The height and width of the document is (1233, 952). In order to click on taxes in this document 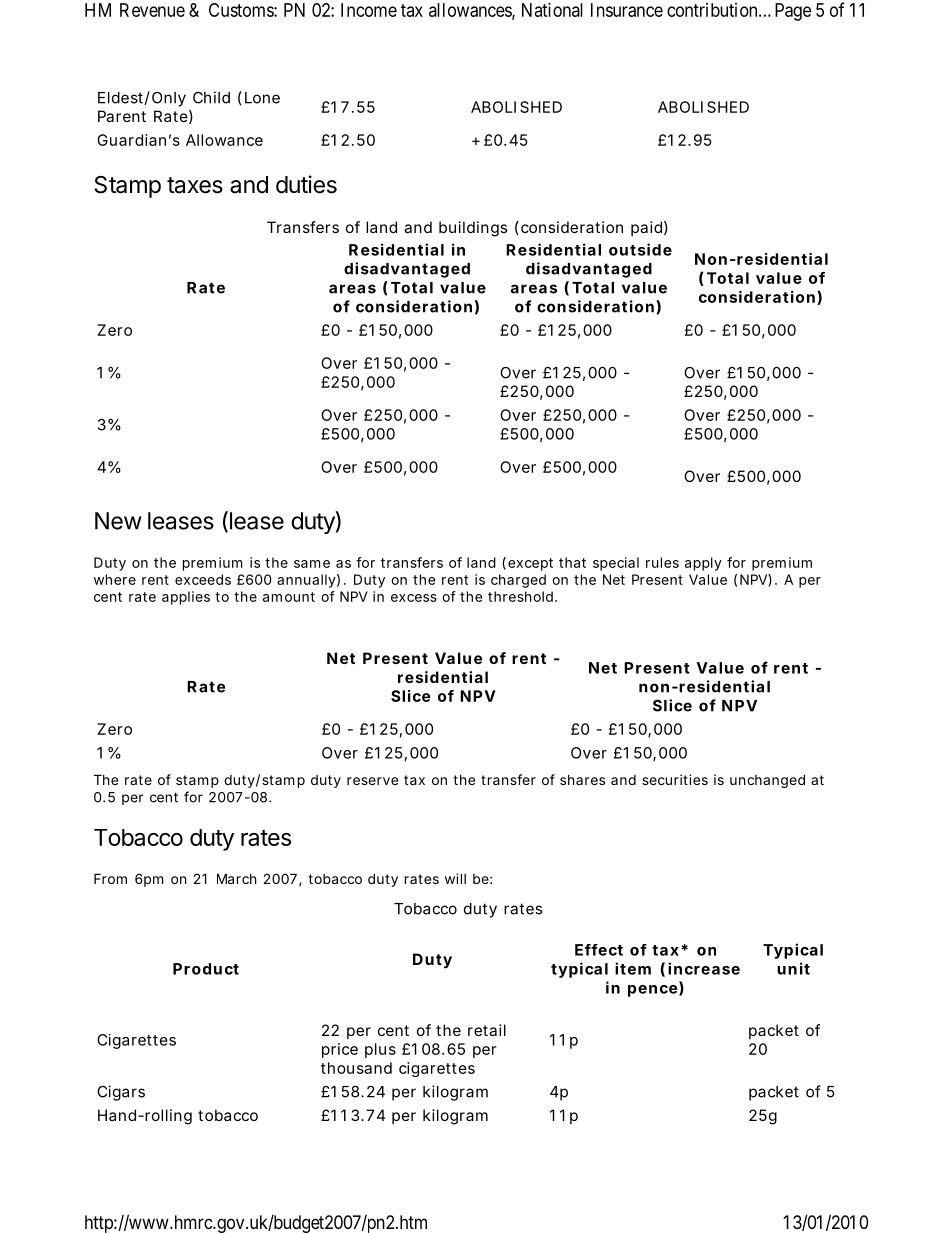, I will do `click(195, 185)`.
